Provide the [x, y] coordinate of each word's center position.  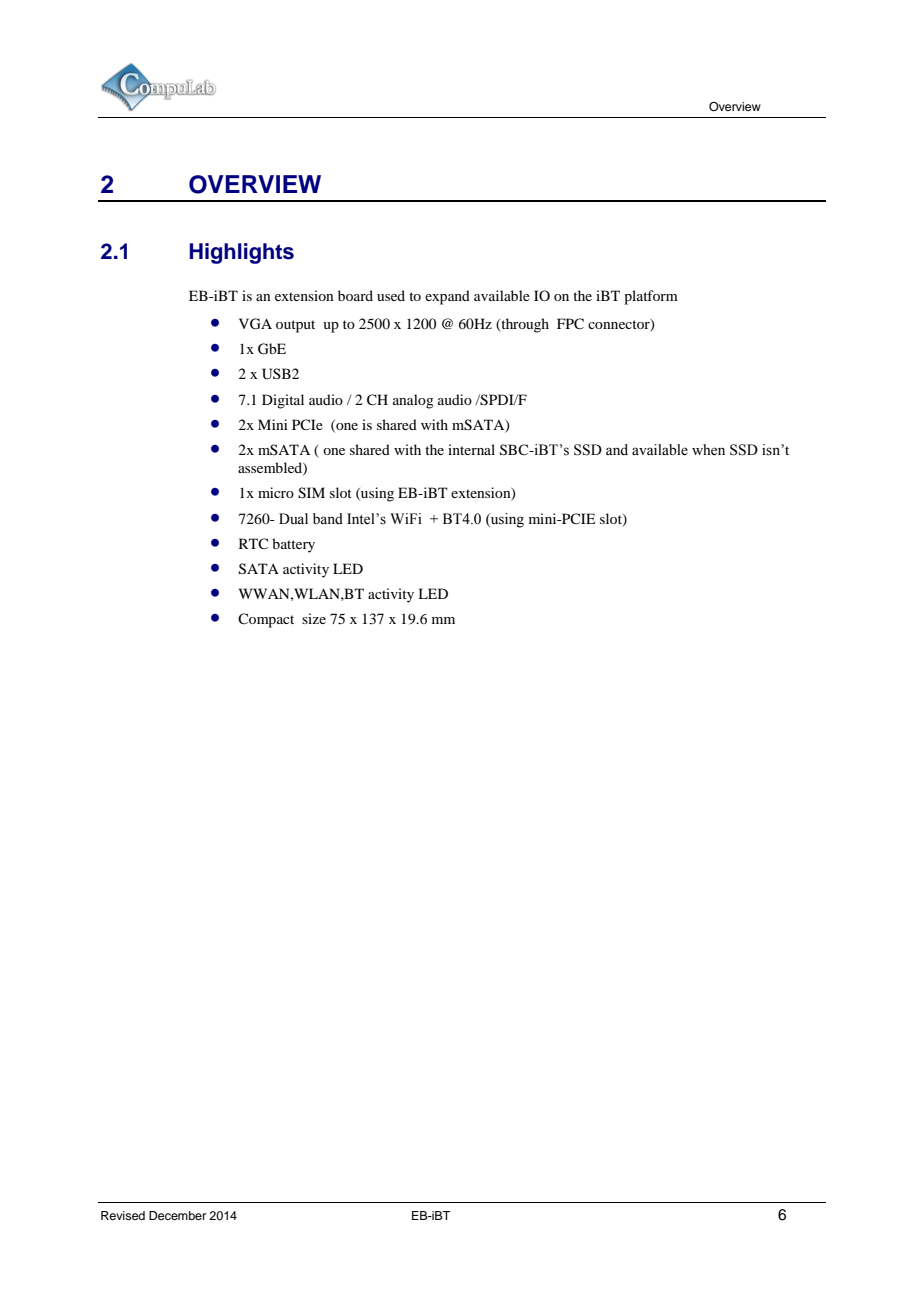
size [314, 618]
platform [651, 297]
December [177, 1215]
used [391, 295]
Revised [123, 1215]
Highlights [241, 253]
